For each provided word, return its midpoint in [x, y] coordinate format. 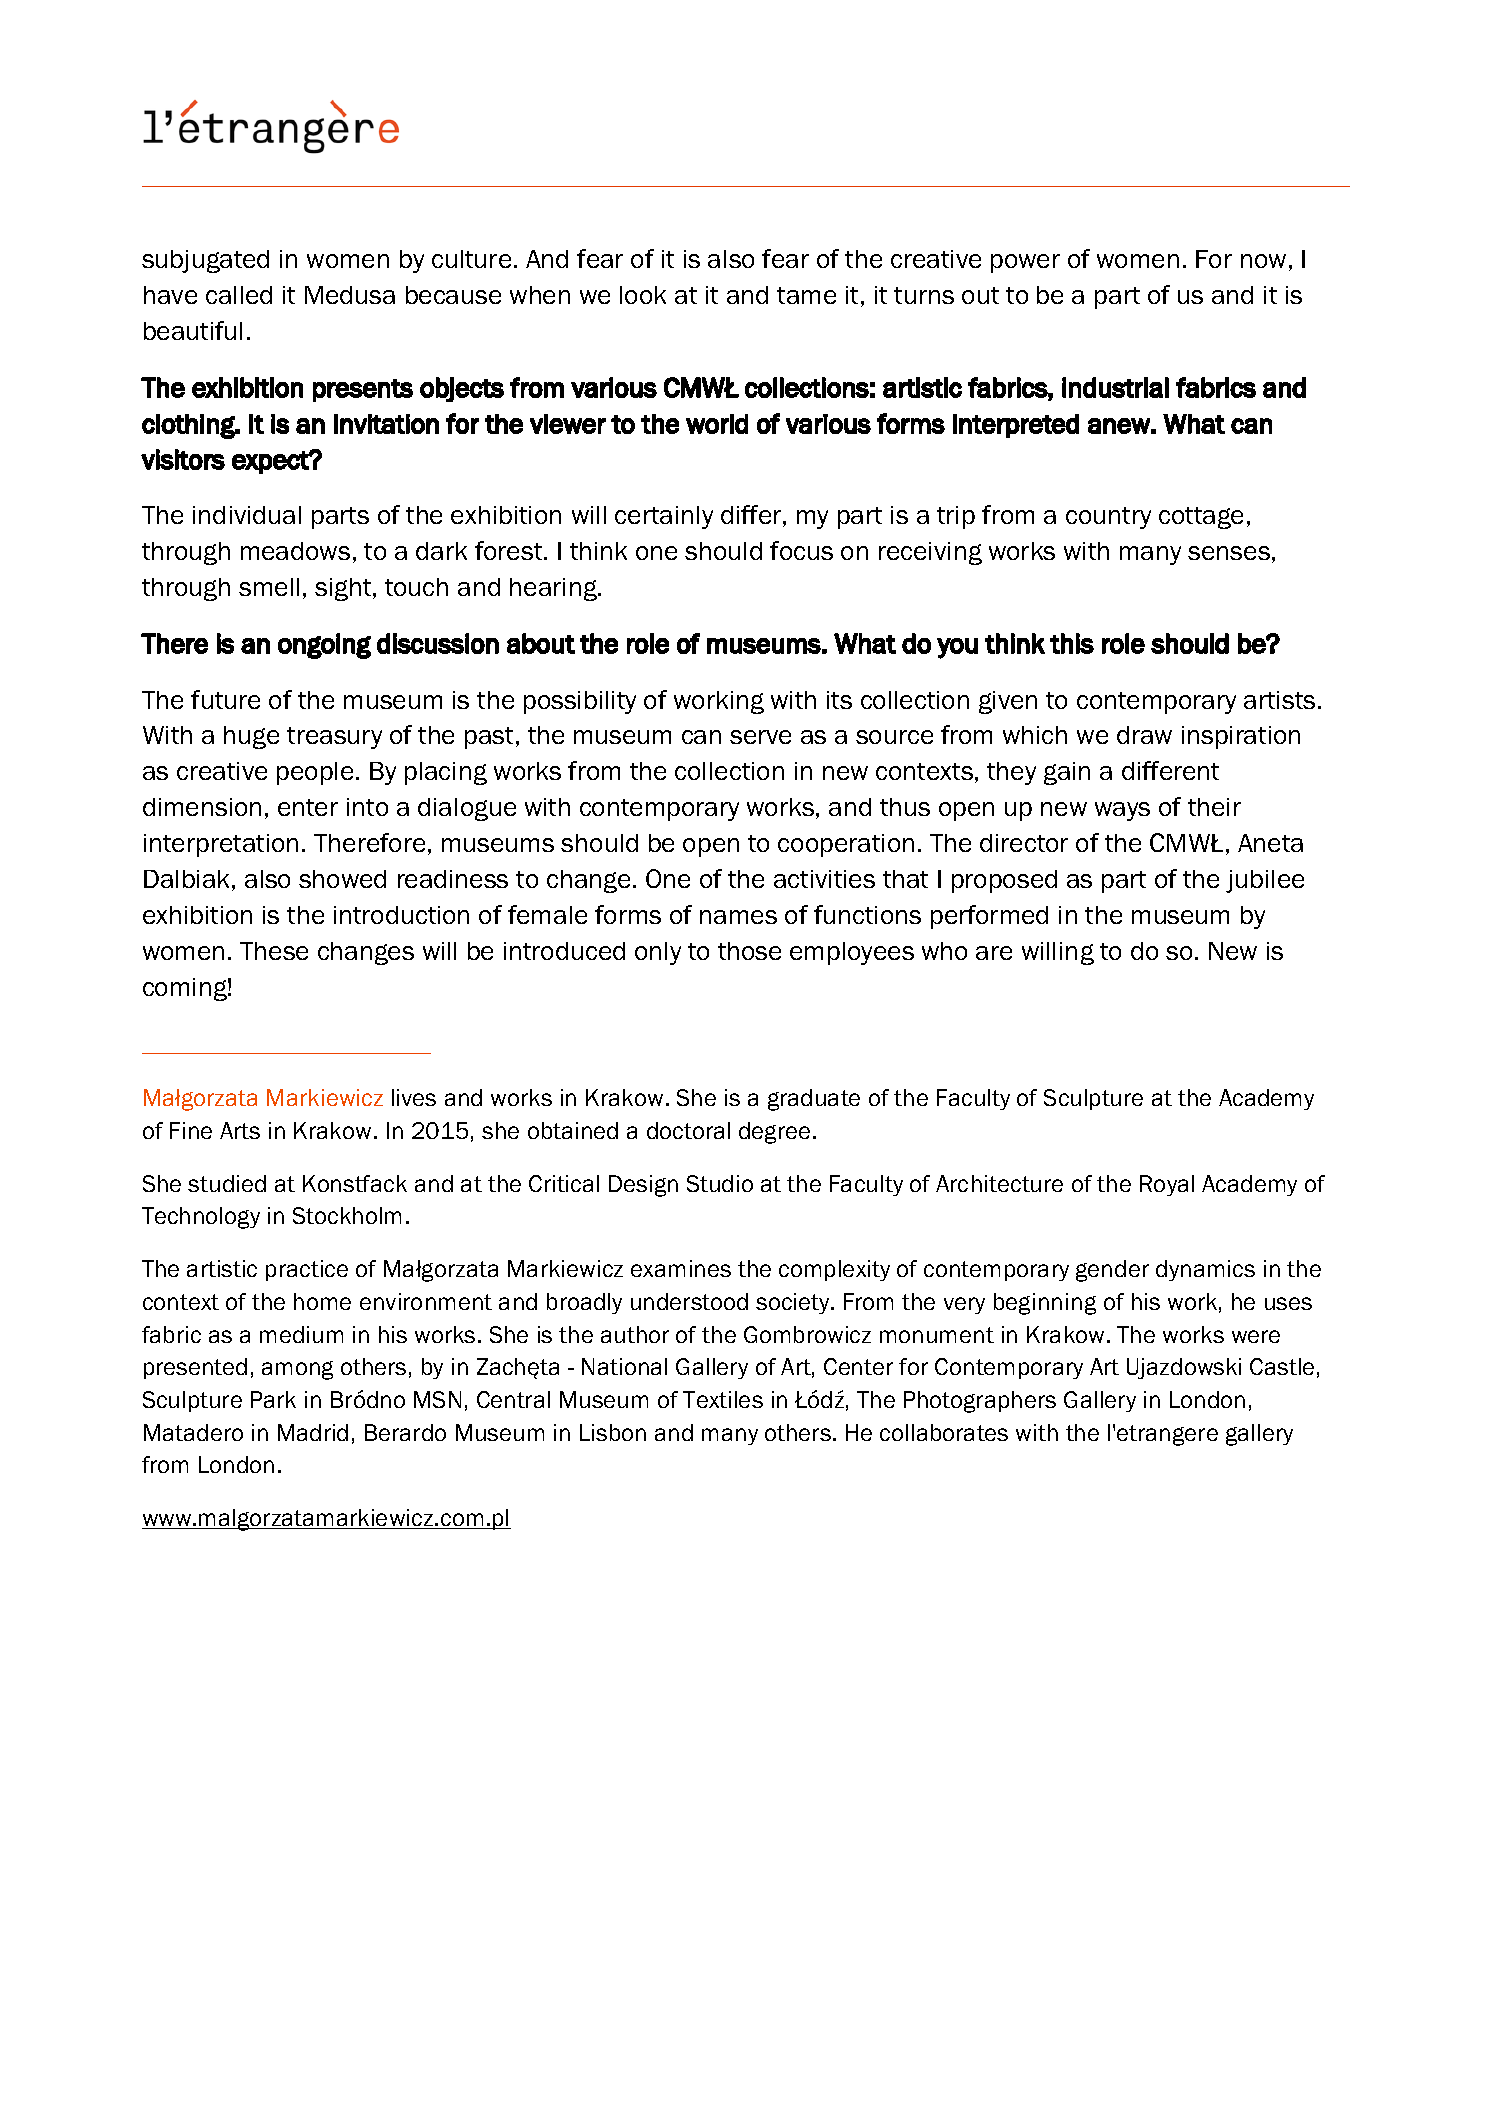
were [1256, 1336]
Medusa [350, 295]
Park [273, 1399]
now [1263, 261]
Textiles [723, 1399]
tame [806, 295]
